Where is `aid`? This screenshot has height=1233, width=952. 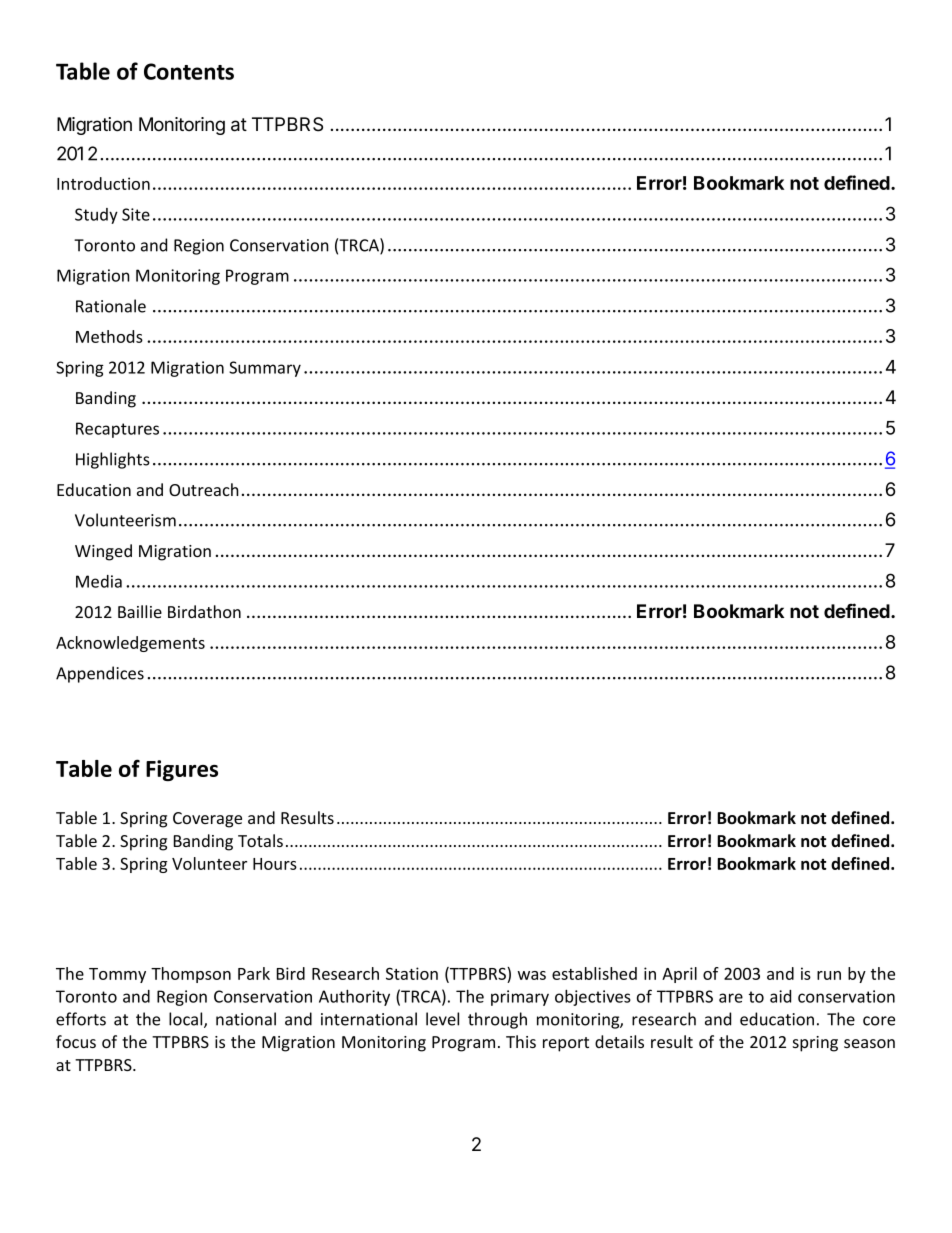 aid is located at coordinates (780, 996).
